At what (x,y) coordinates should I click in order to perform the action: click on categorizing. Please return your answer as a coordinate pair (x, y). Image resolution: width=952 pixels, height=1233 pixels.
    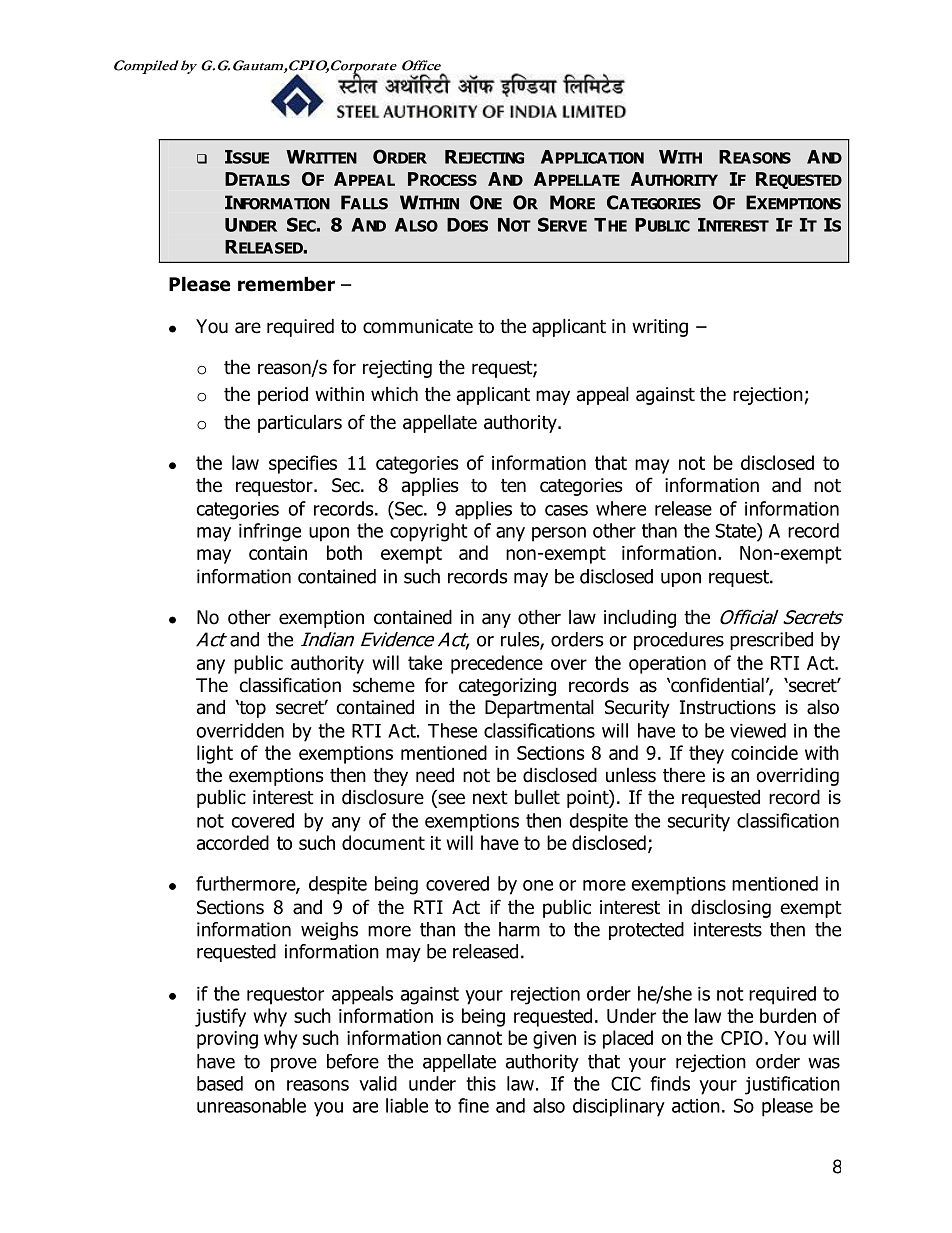
    Looking at the image, I should click on (507, 687).
